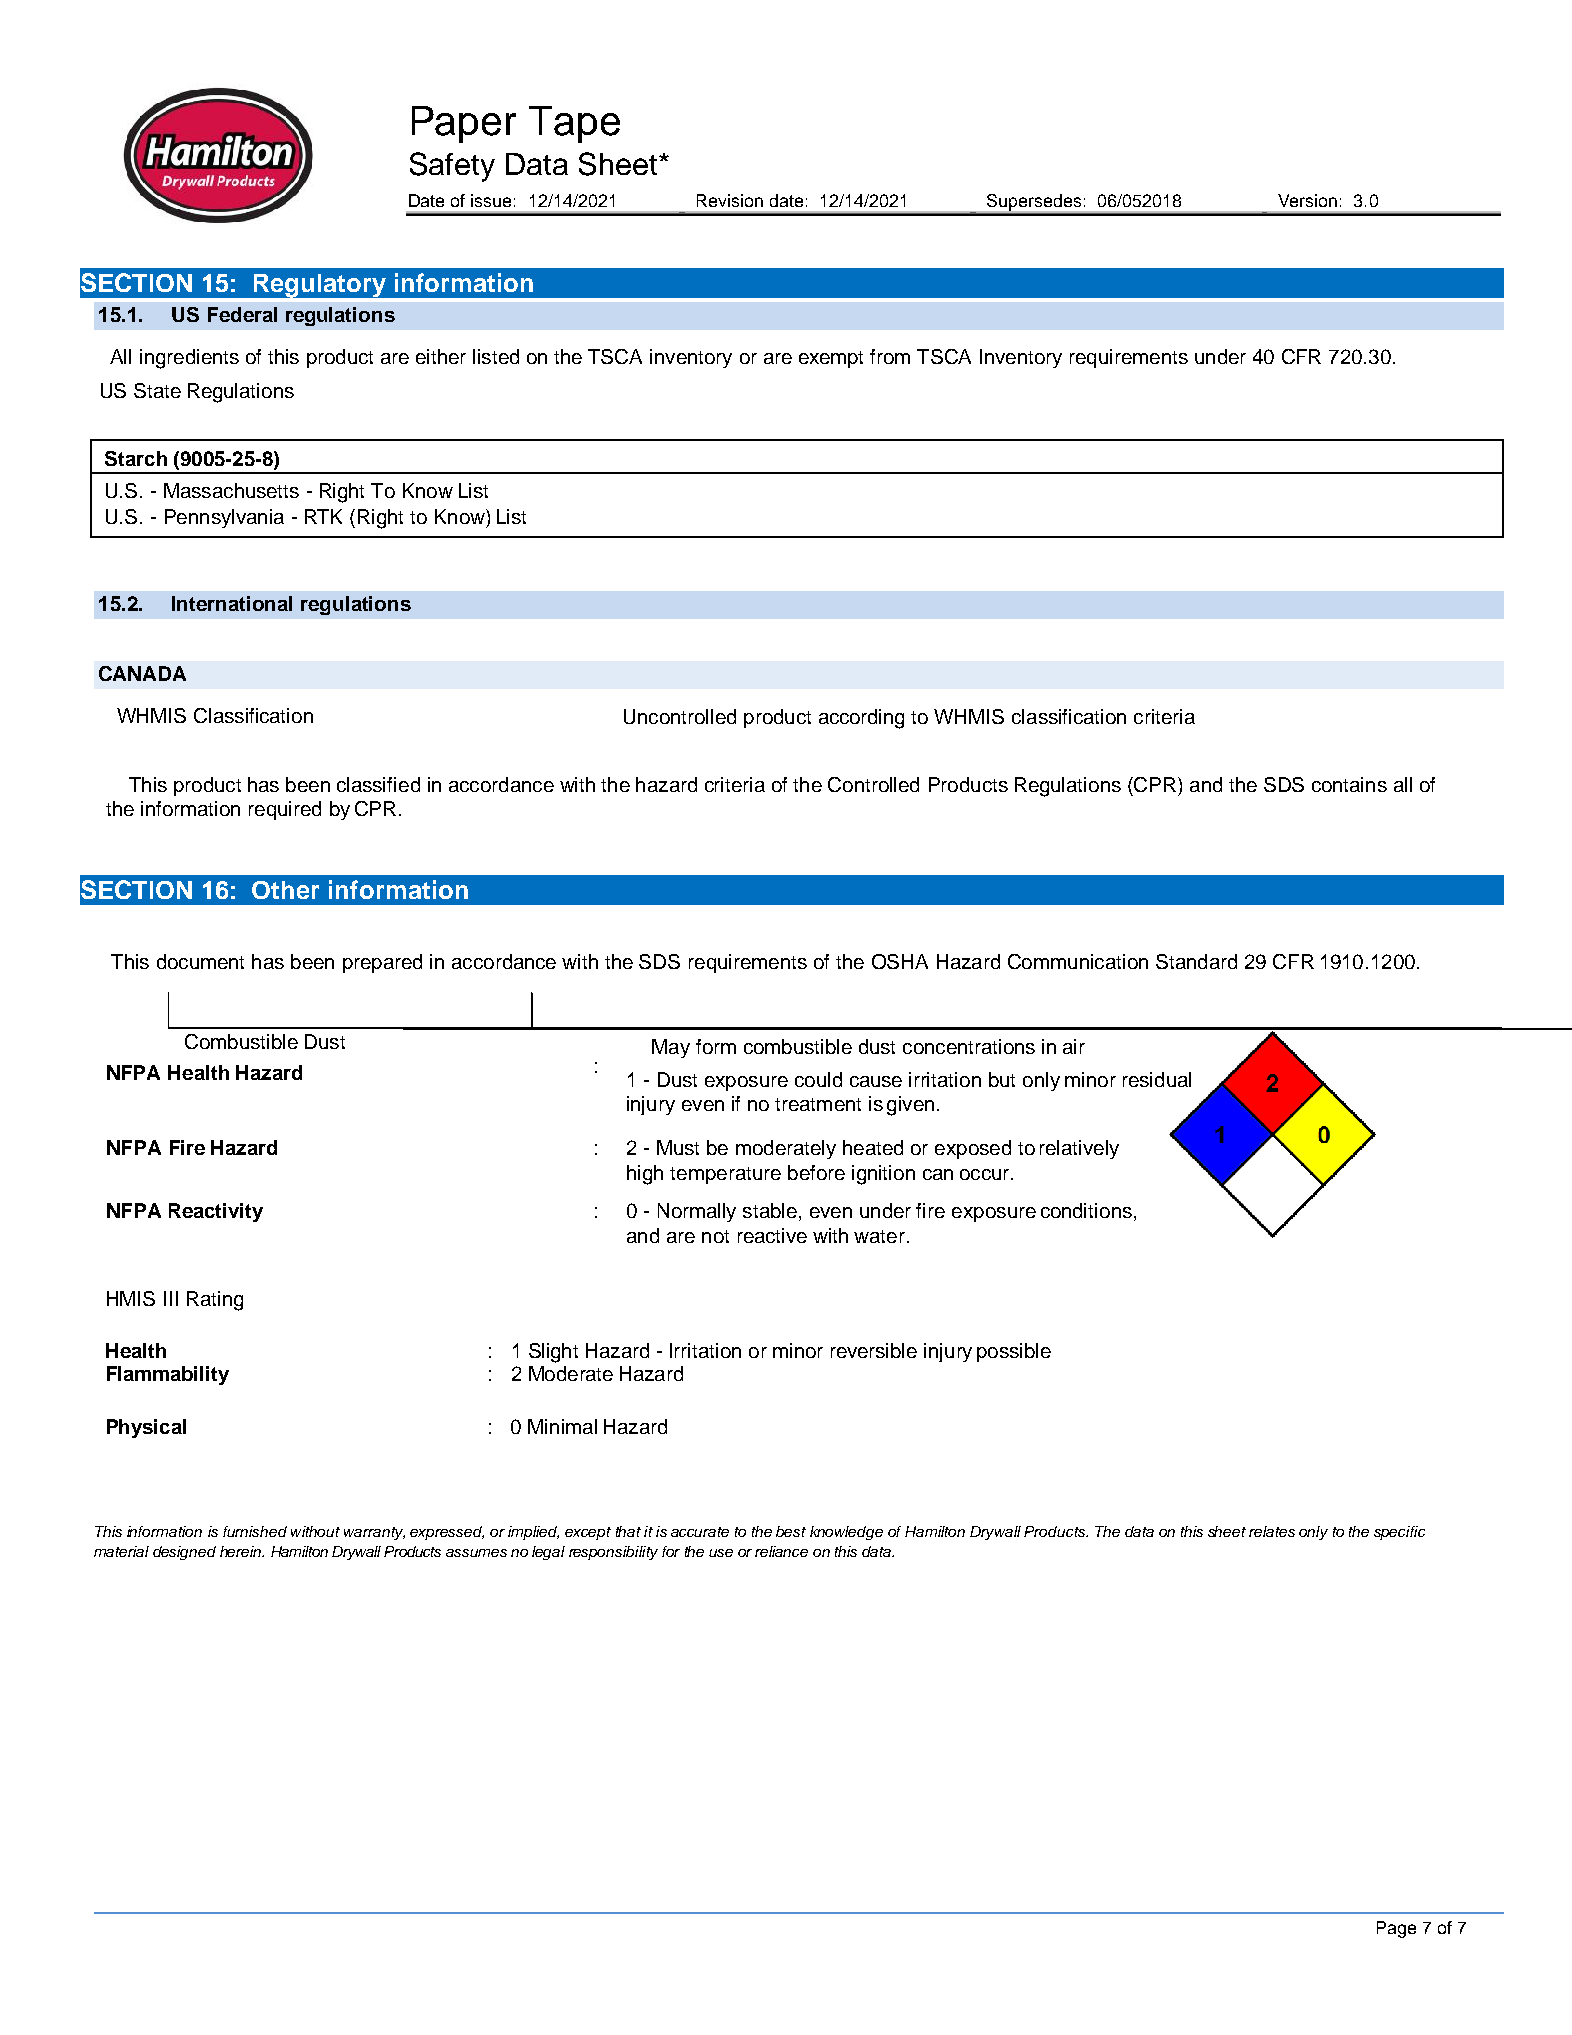 The height and width of the page is (2035, 1572). Describe the element at coordinates (861, 719) in the page. I see `according` at that location.
